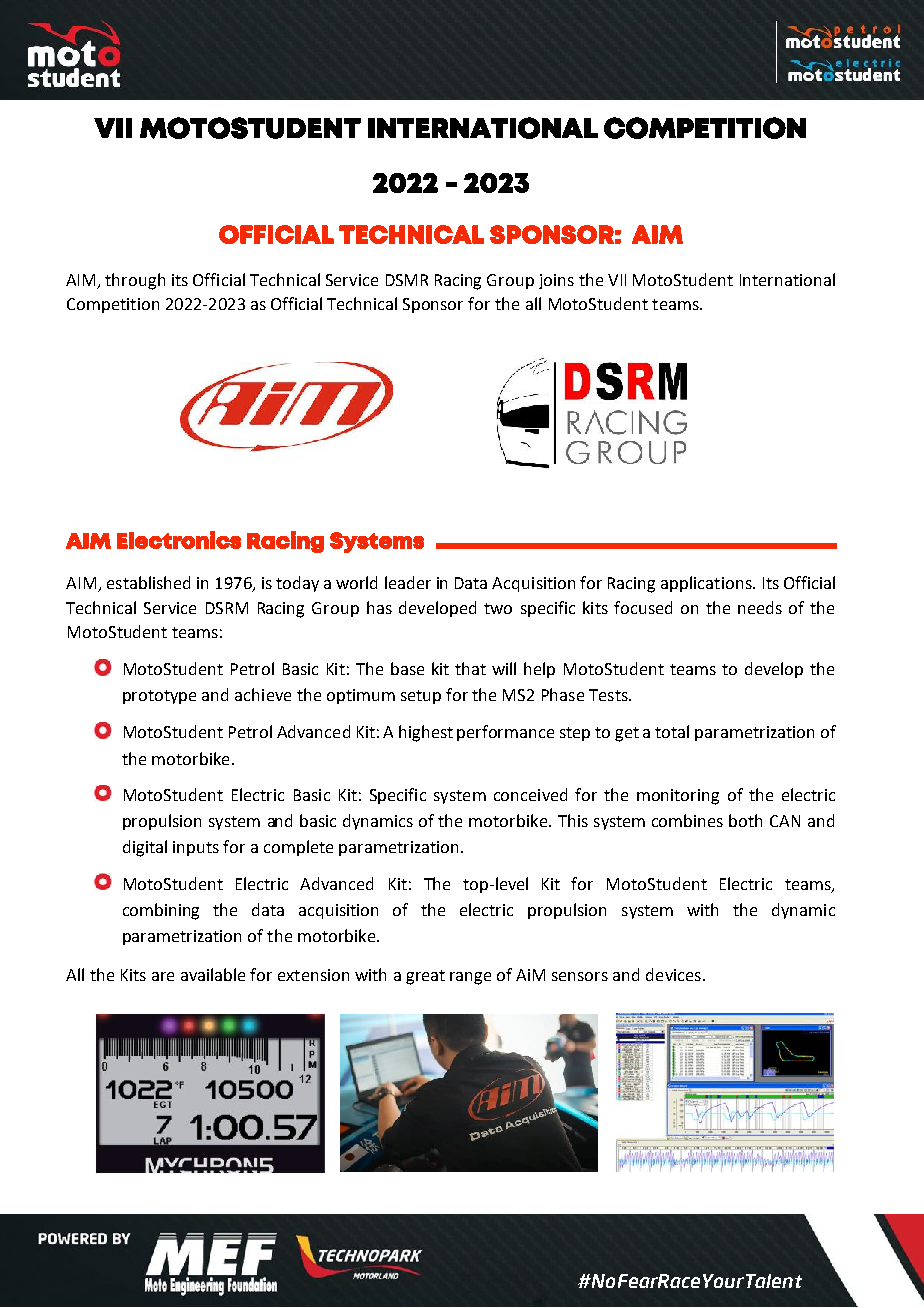 This screenshot has width=924, height=1308. Describe the element at coordinates (421, 697) in the screenshot. I see `setup` at that location.
